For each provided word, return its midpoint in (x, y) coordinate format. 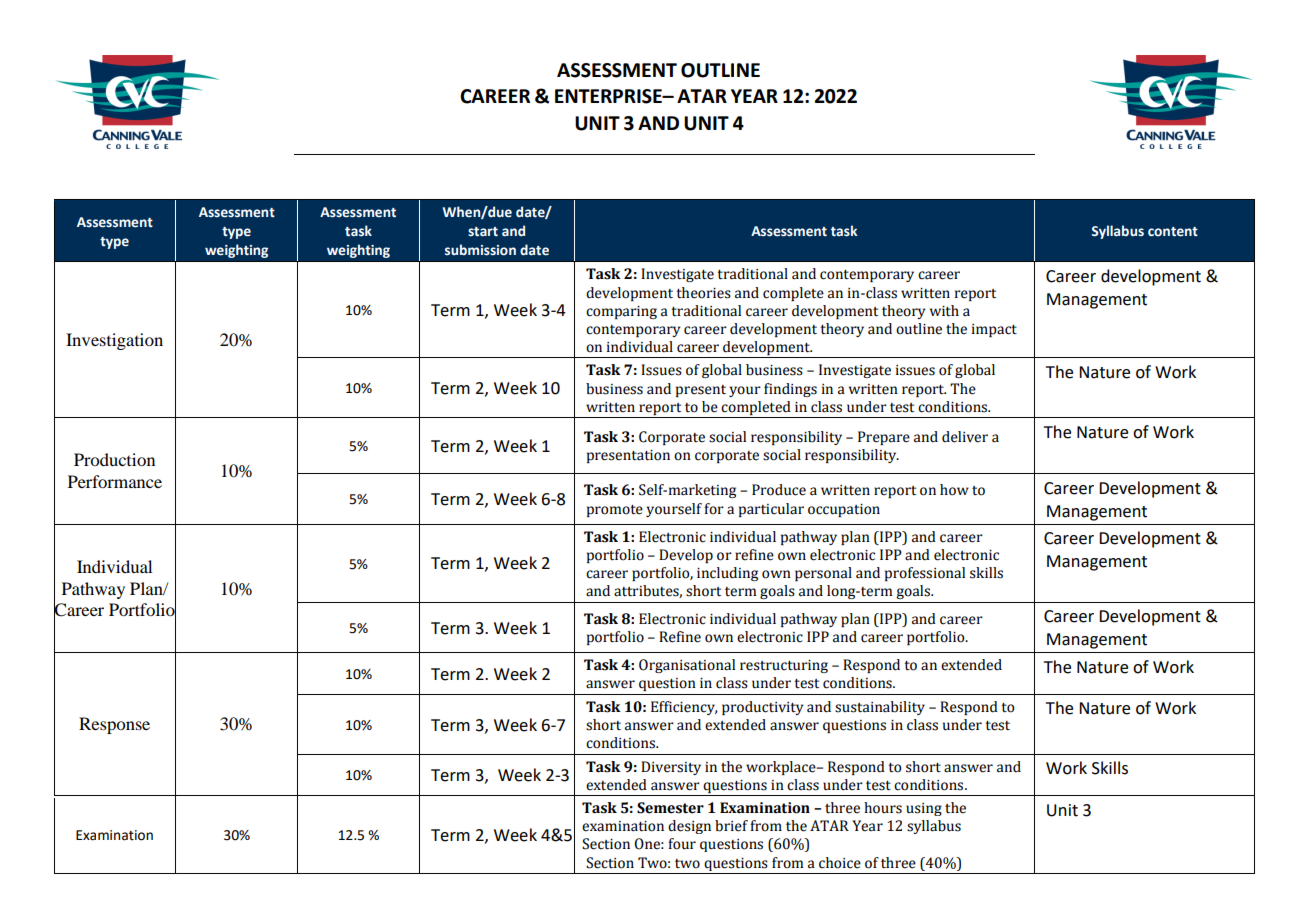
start (483, 232)
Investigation (114, 341)
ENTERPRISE (609, 96)
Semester (670, 808)
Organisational (687, 666)
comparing (621, 312)
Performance (115, 481)
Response (114, 725)
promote (615, 511)
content (1173, 232)
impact (994, 330)
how (954, 490)
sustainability (880, 708)
